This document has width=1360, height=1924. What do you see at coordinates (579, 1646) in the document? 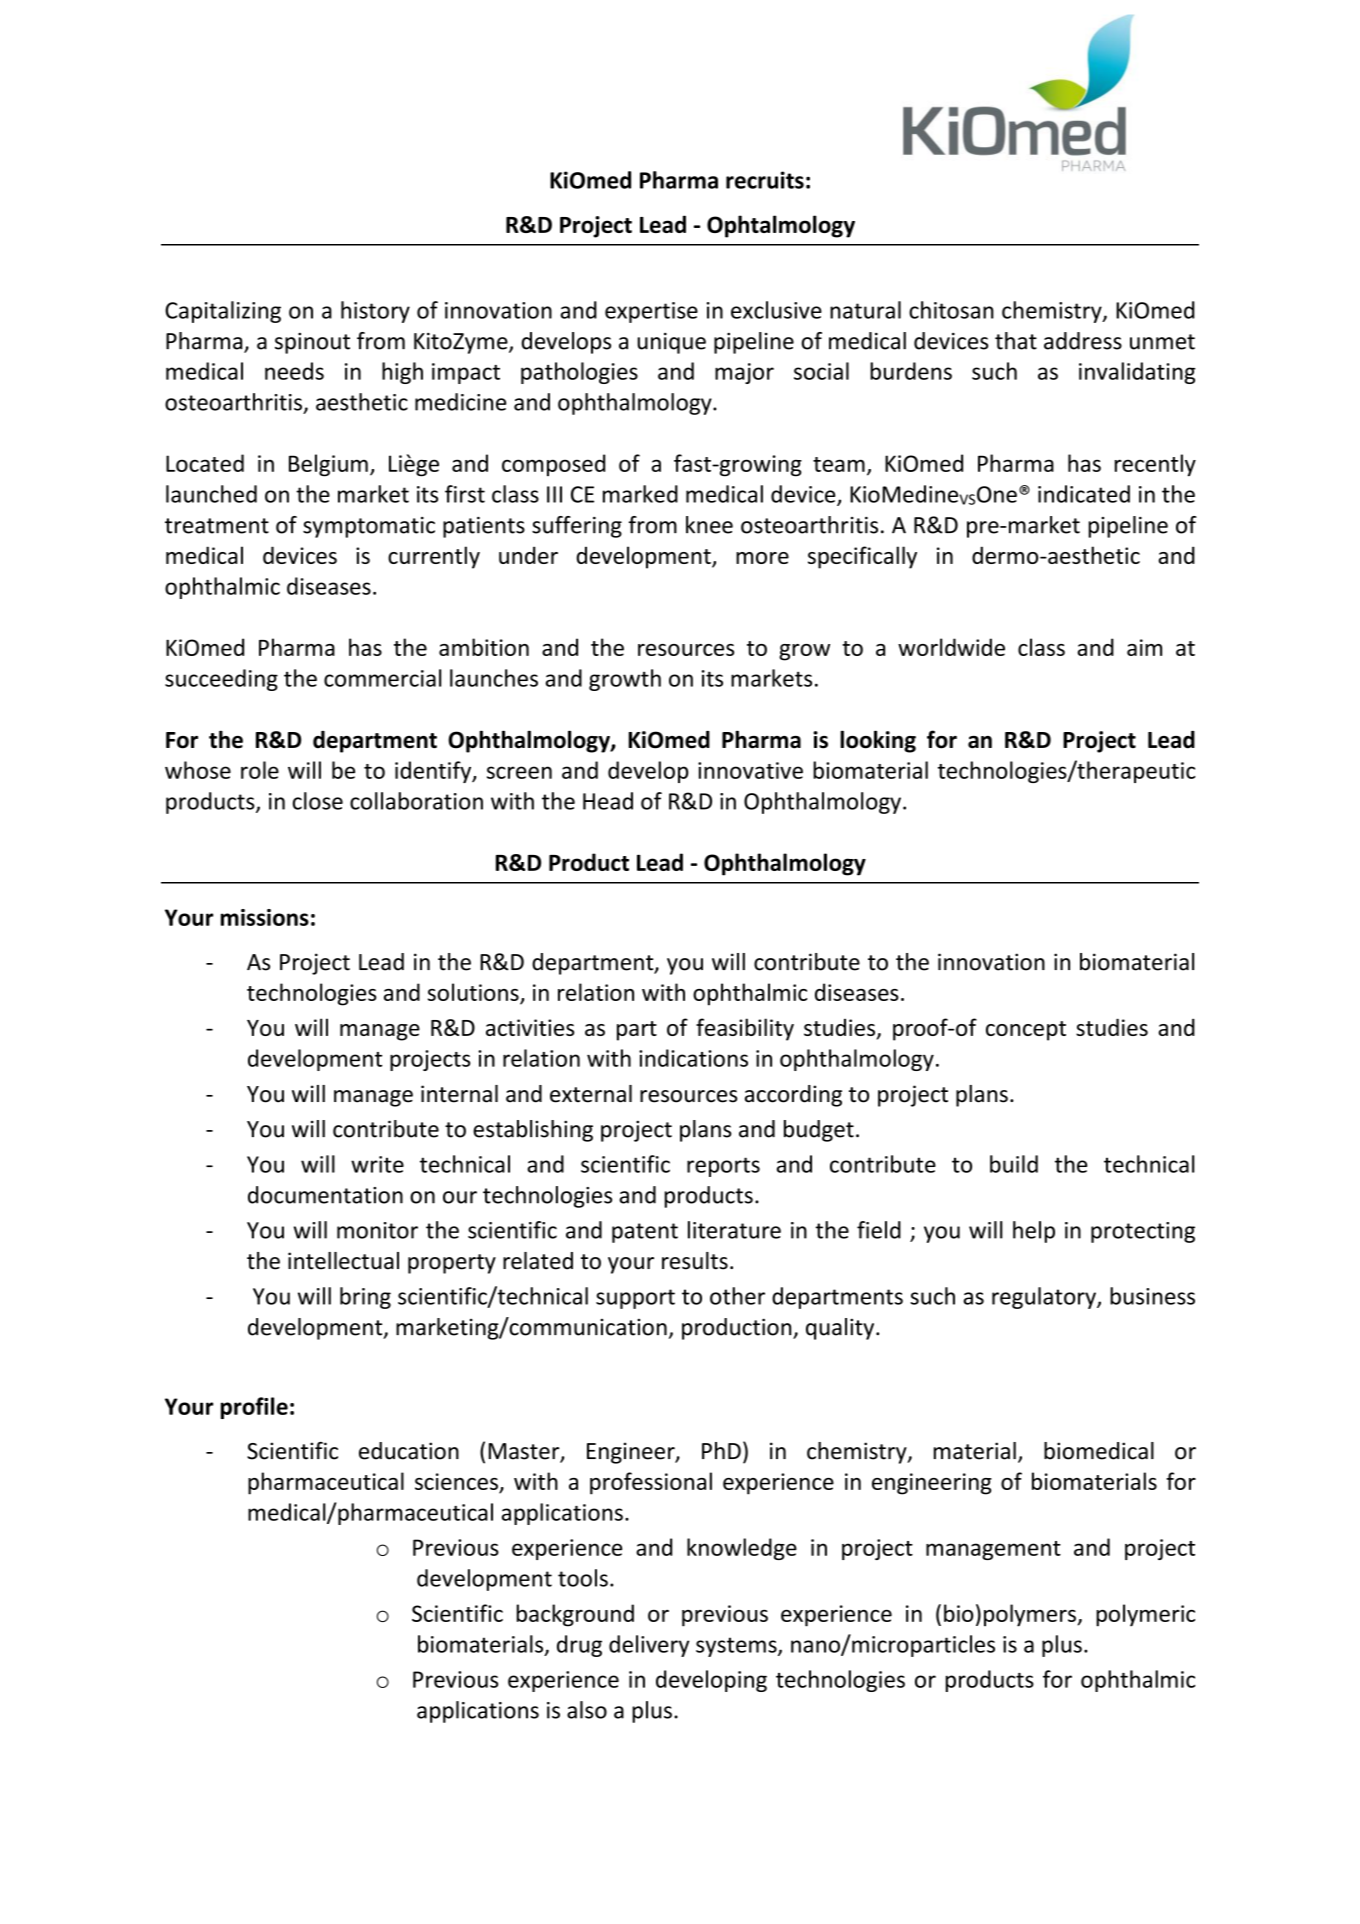
I see `drug` at bounding box center [579, 1646].
